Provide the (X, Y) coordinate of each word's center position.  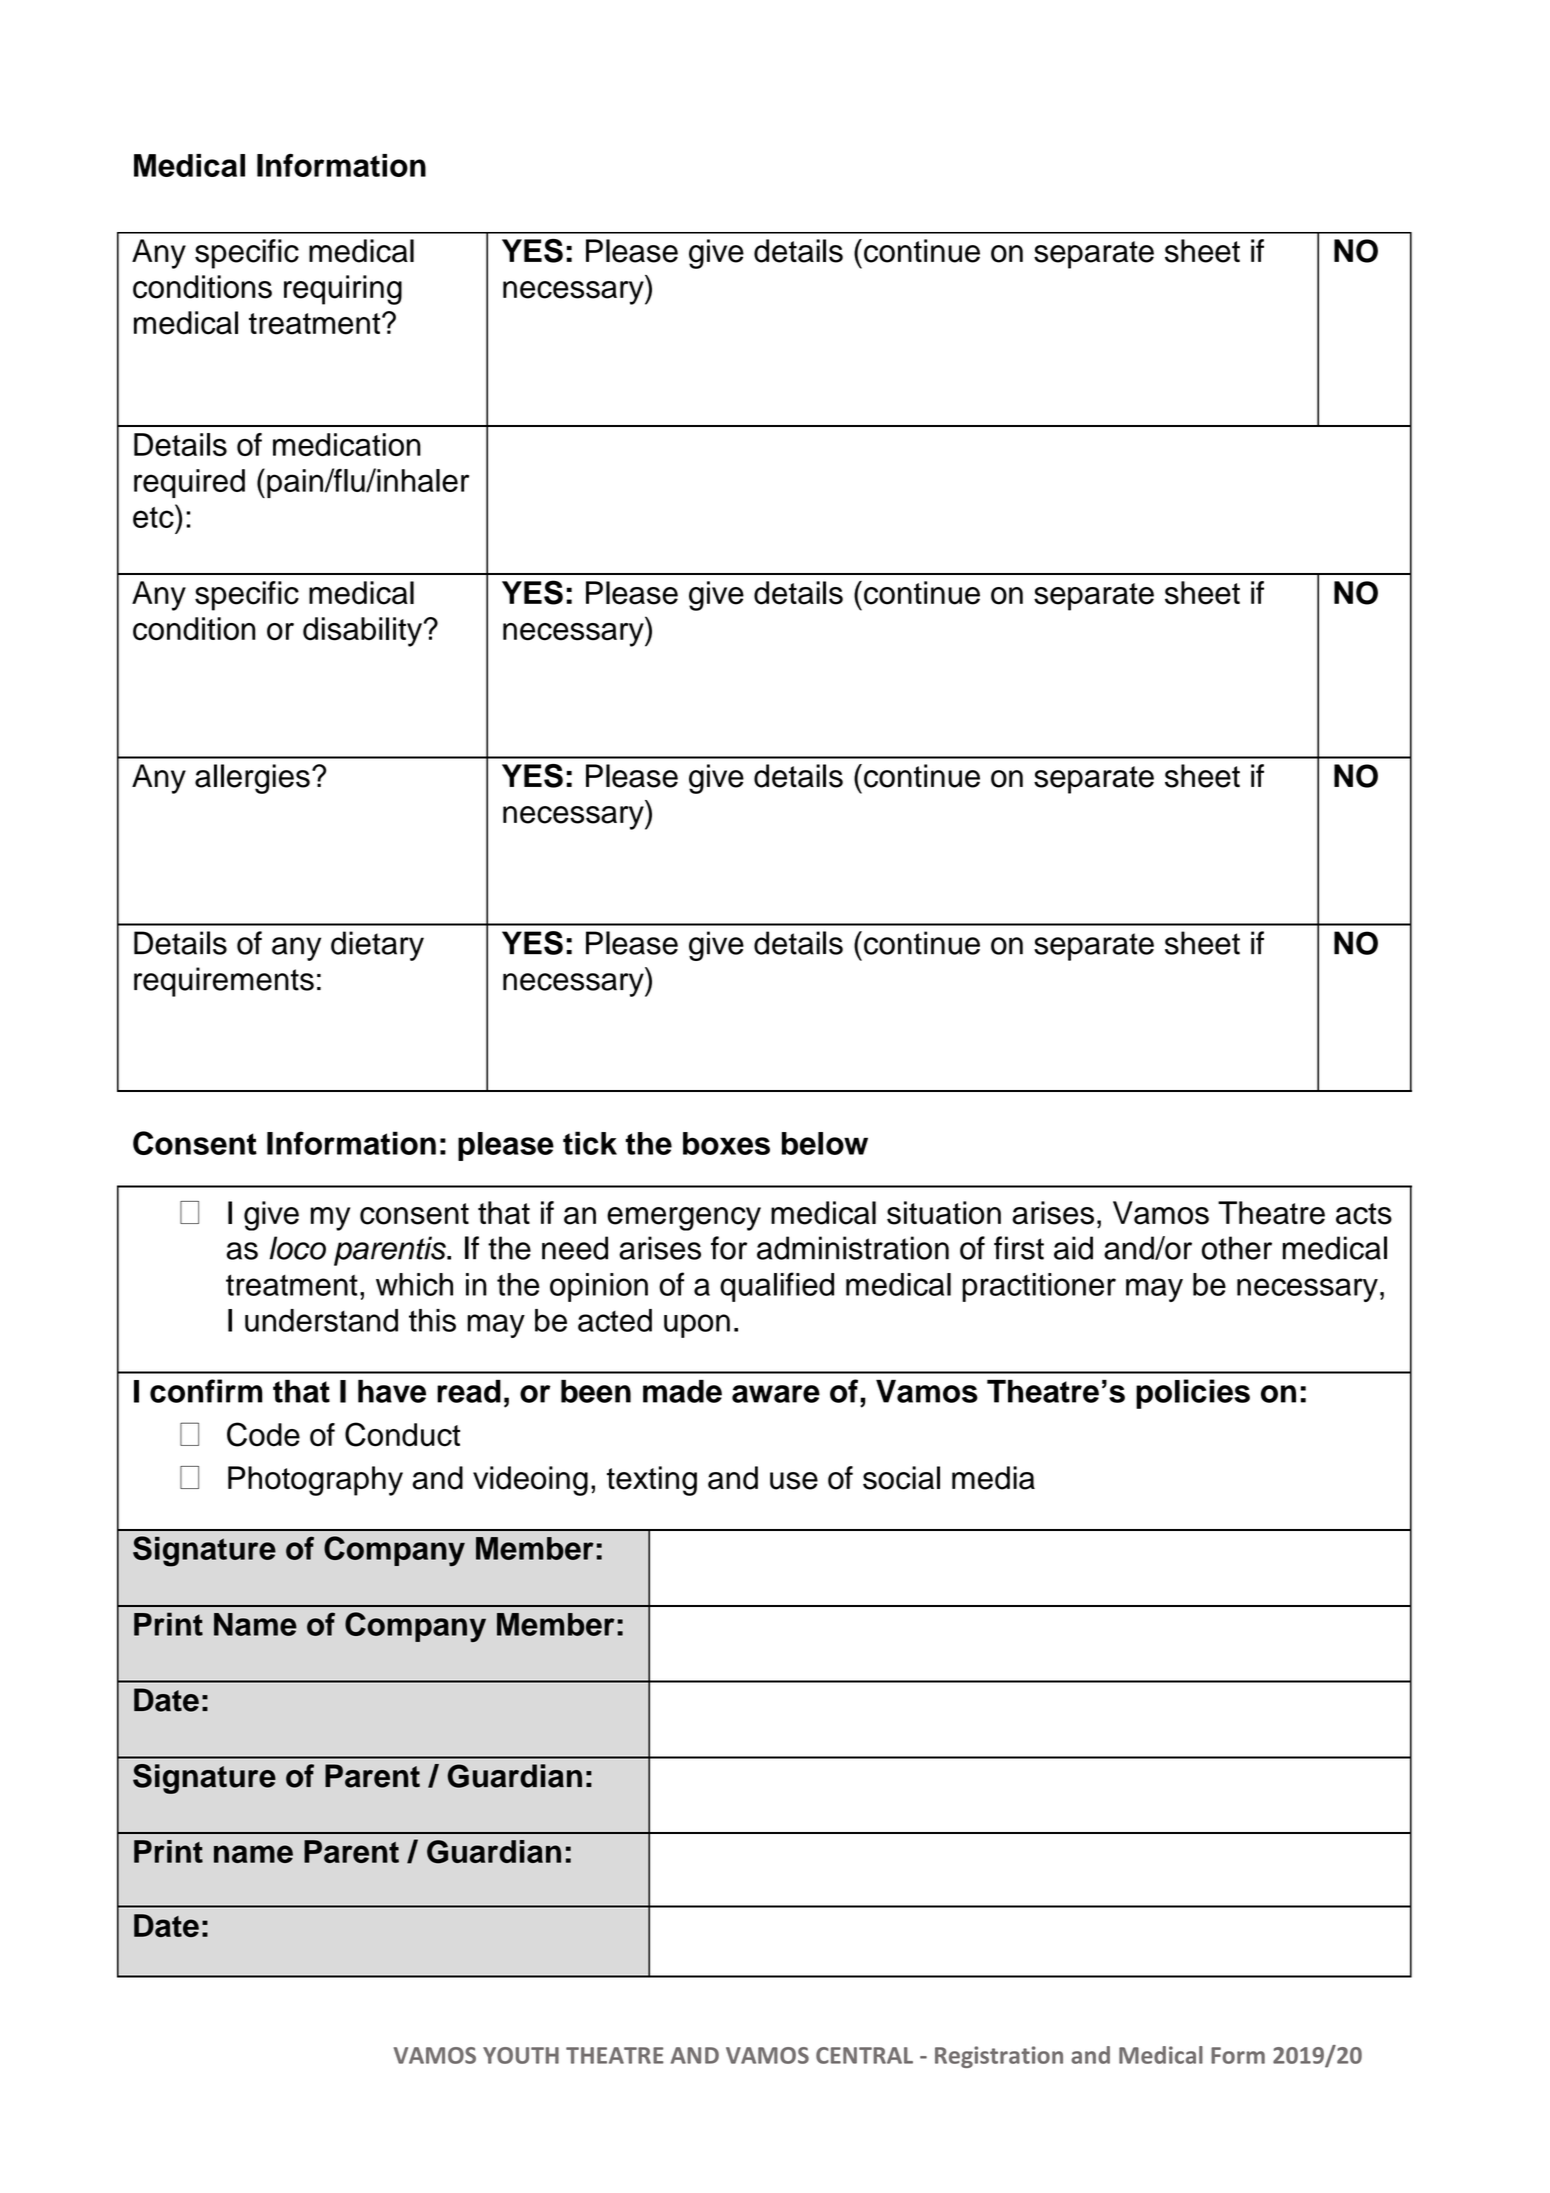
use (794, 1481)
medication (347, 444)
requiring (343, 290)
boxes (726, 1143)
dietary (377, 946)
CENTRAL (864, 2055)
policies (1193, 1394)
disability (362, 632)
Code (263, 1434)
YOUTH (521, 2055)
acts (1364, 1214)
